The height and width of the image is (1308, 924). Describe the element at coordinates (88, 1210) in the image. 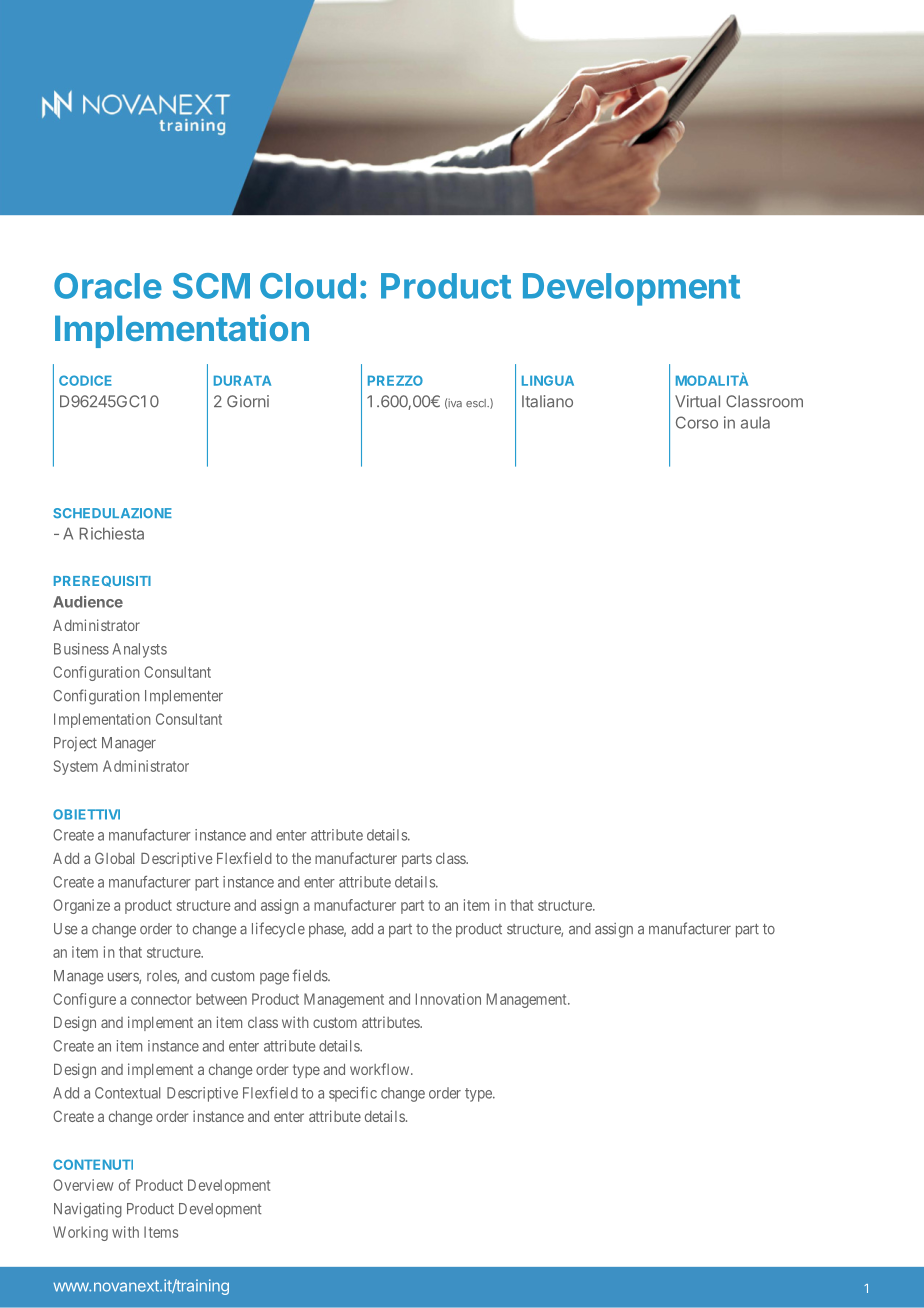

I see `Navigating` at that location.
